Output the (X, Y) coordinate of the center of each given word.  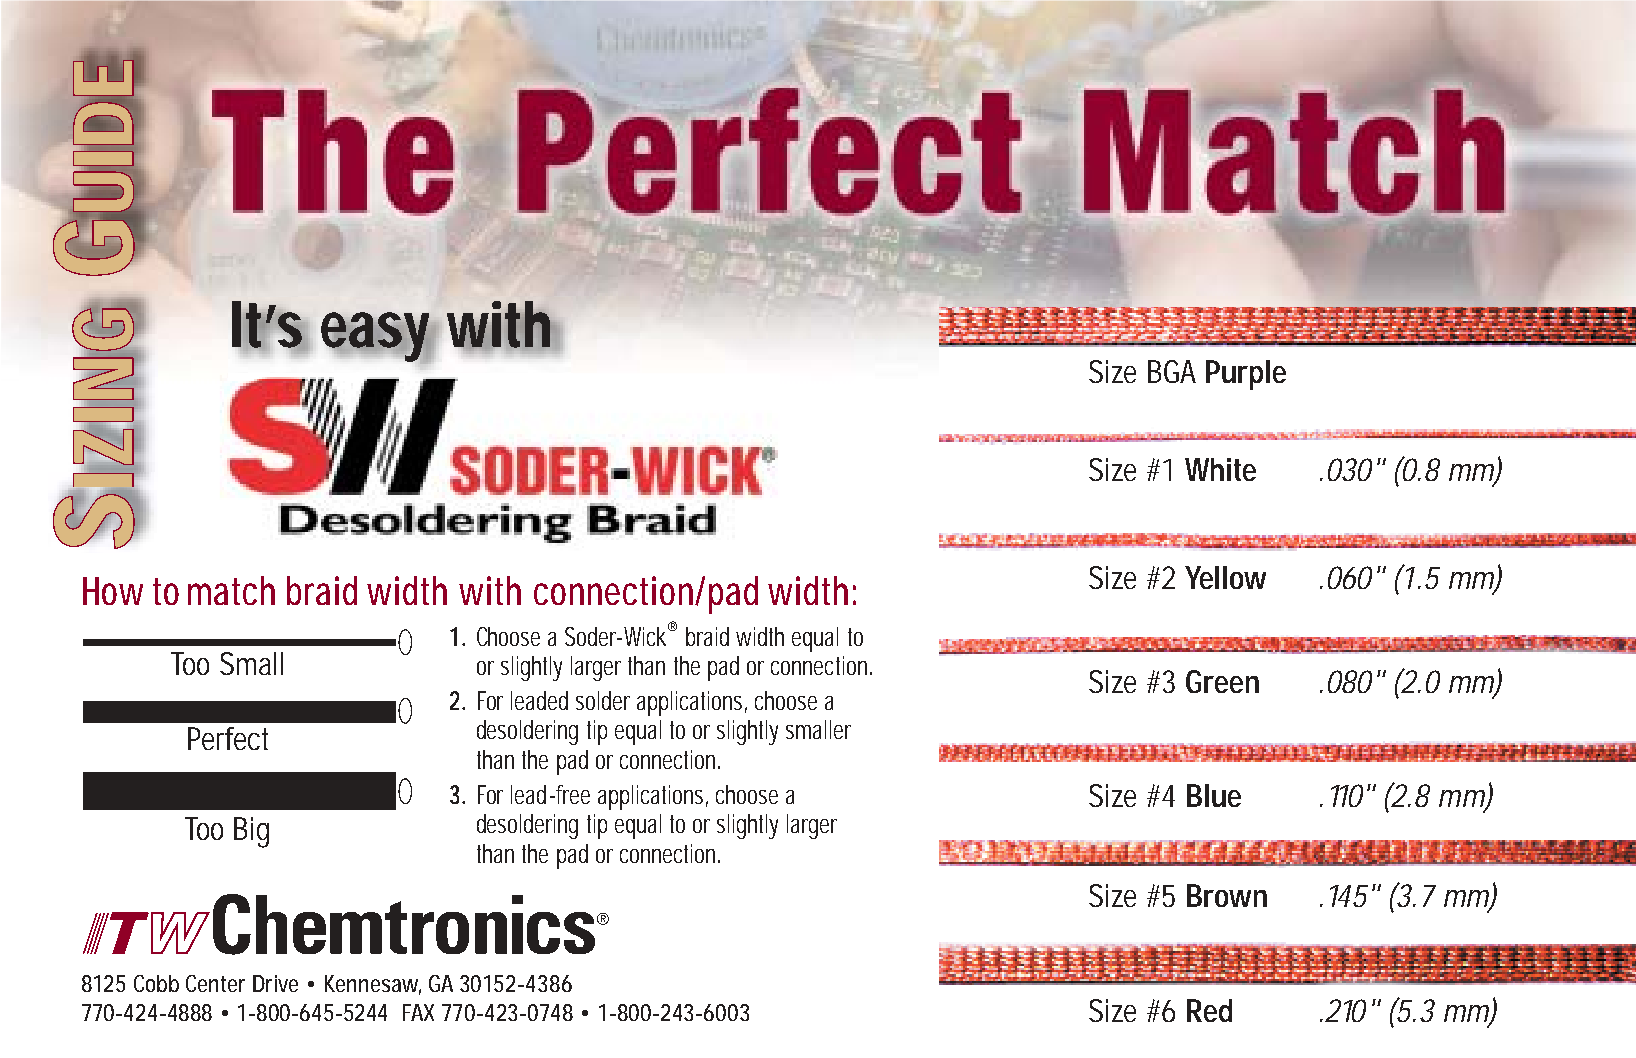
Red (1209, 1010)
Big (251, 832)
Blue (1214, 795)
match (231, 590)
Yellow (1225, 577)
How (113, 591)
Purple (1246, 375)
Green (1222, 681)
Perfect (228, 738)
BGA (1172, 371)
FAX (418, 1012)
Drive (275, 983)
